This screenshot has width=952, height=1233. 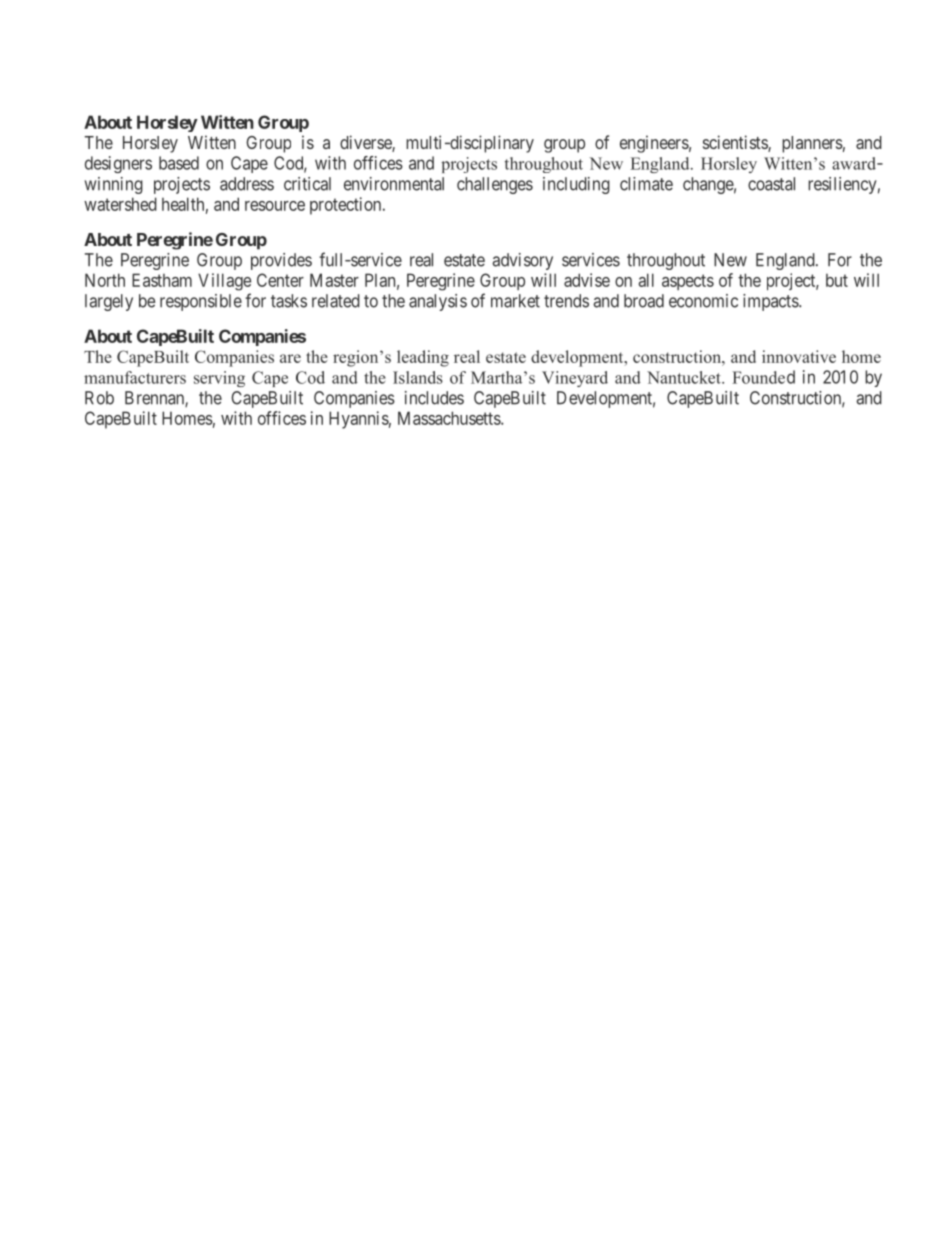 What do you see at coordinates (99, 398) in the screenshot?
I see `Rob` at bounding box center [99, 398].
